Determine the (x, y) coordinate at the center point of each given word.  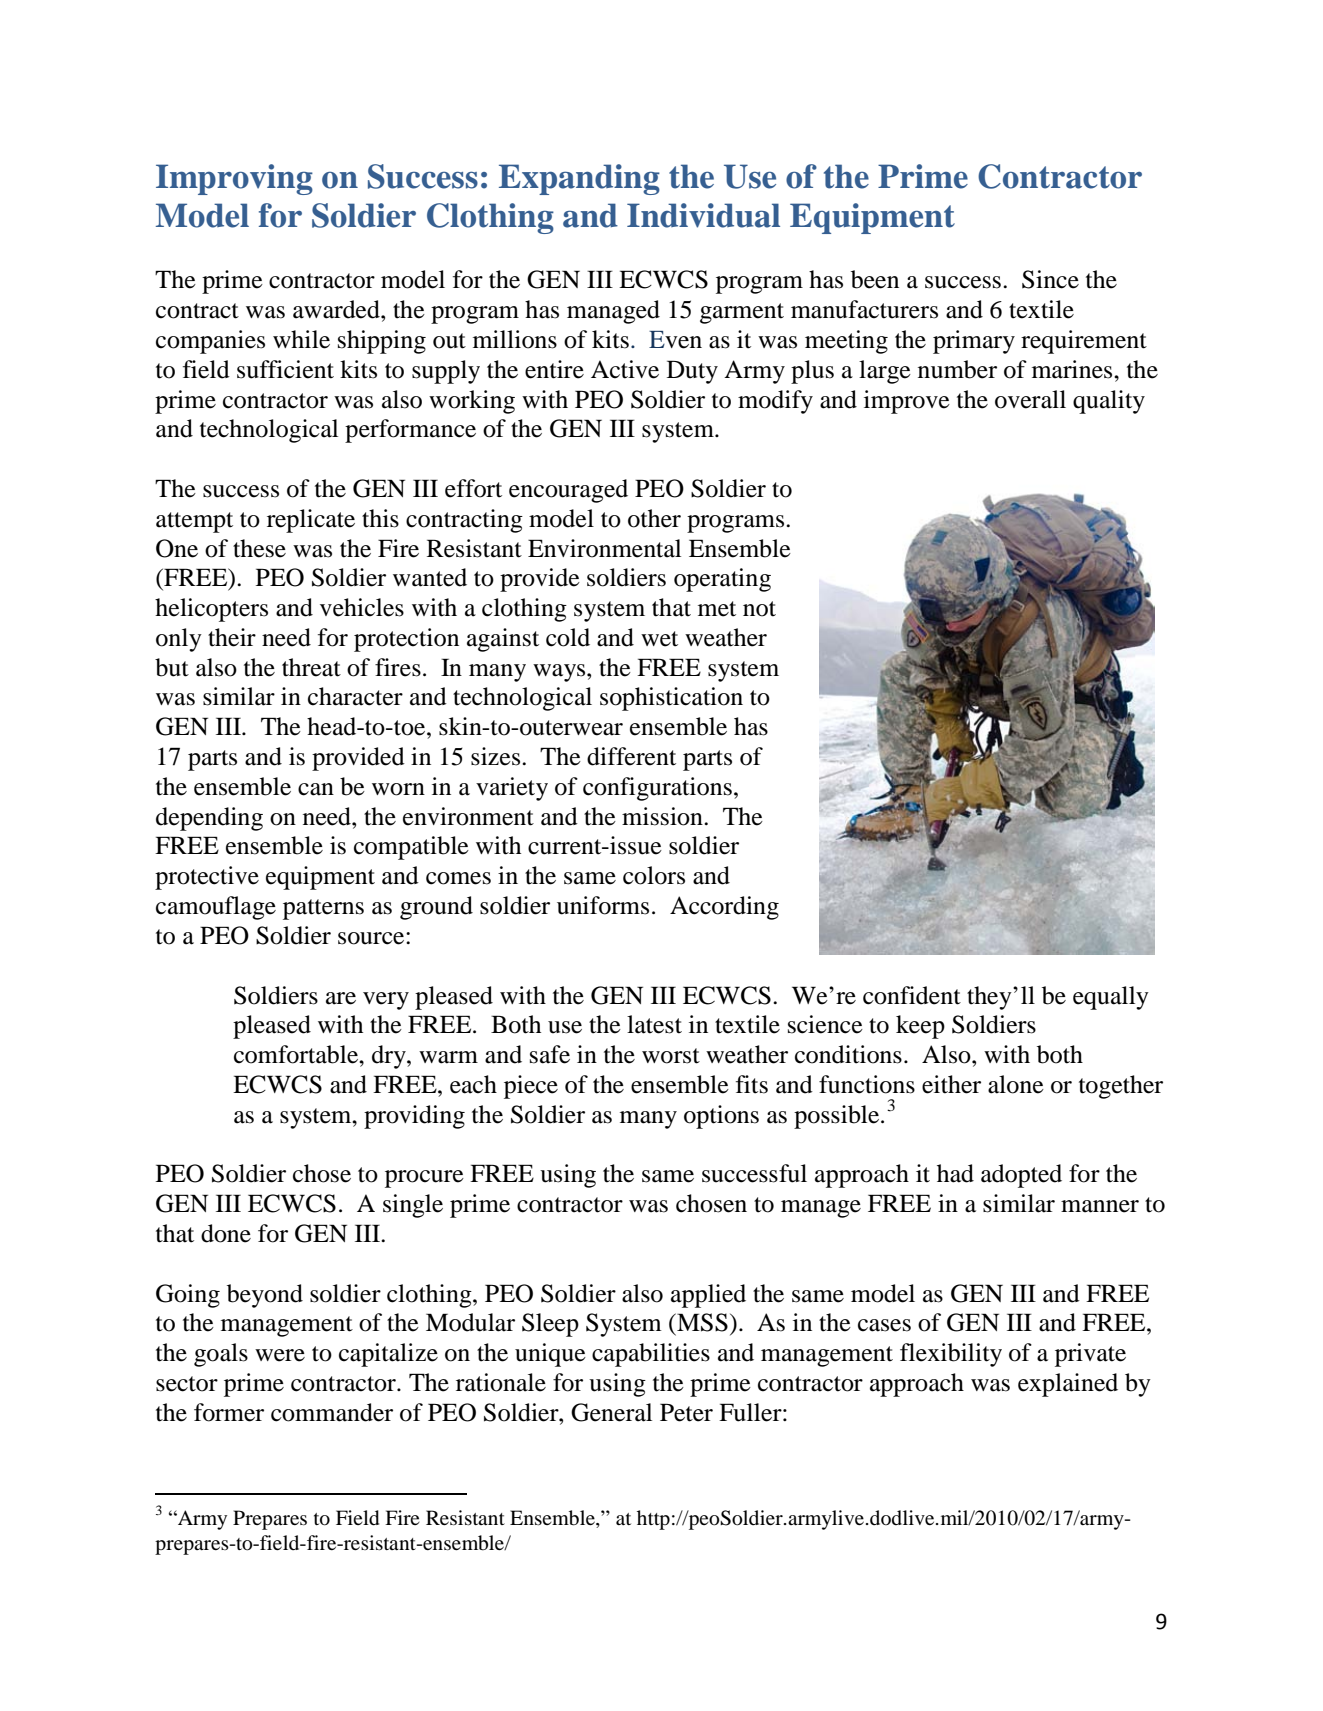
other (654, 518)
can (316, 789)
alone (1016, 1084)
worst (671, 1056)
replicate (311, 521)
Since (1050, 279)
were (280, 1355)
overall (1030, 399)
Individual (703, 215)
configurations (657, 789)
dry (390, 1057)
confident (912, 995)
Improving (234, 179)
